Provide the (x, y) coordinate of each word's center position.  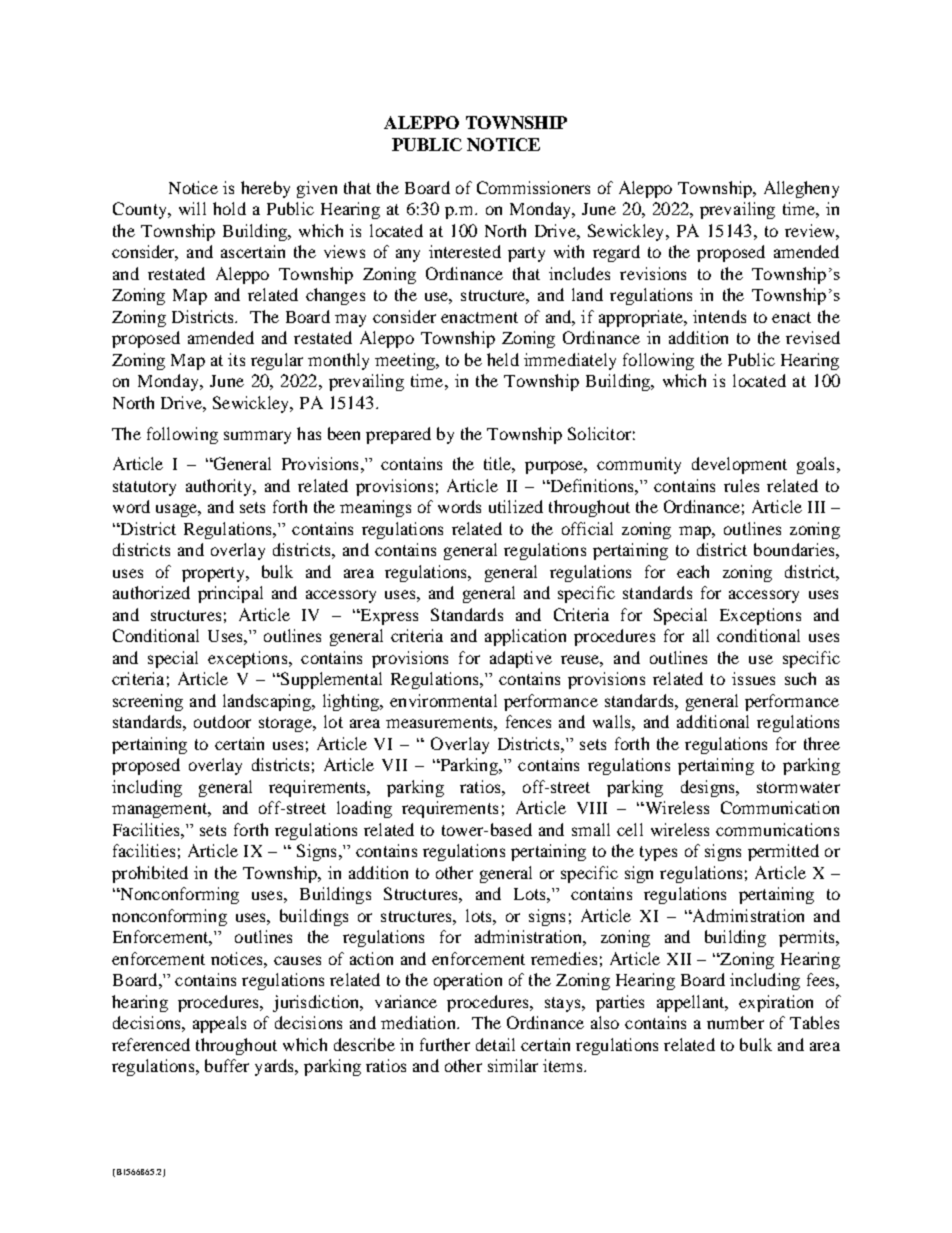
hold (229, 208)
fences (528, 721)
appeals (219, 1024)
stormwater (798, 787)
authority (220, 487)
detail (495, 1044)
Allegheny (801, 189)
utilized (516, 506)
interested (465, 251)
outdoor (222, 721)
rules (741, 485)
